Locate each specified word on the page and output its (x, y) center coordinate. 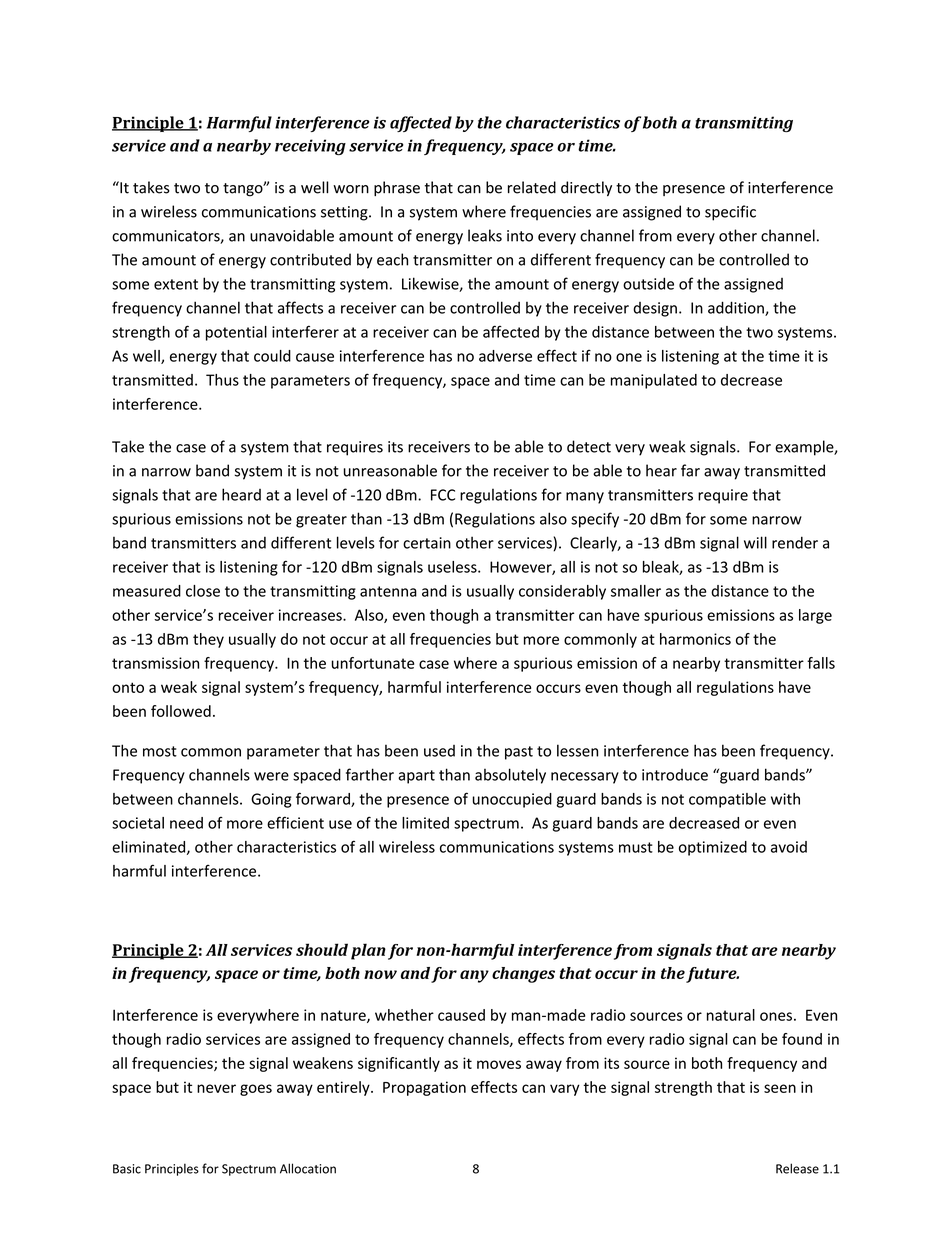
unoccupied (512, 800)
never (216, 1088)
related (532, 187)
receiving (310, 147)
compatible (727, 800)
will (755, 542)
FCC (443, 495)
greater (321, 521)
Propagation (424, 1088)
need (186, 823)
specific (730, 213)
